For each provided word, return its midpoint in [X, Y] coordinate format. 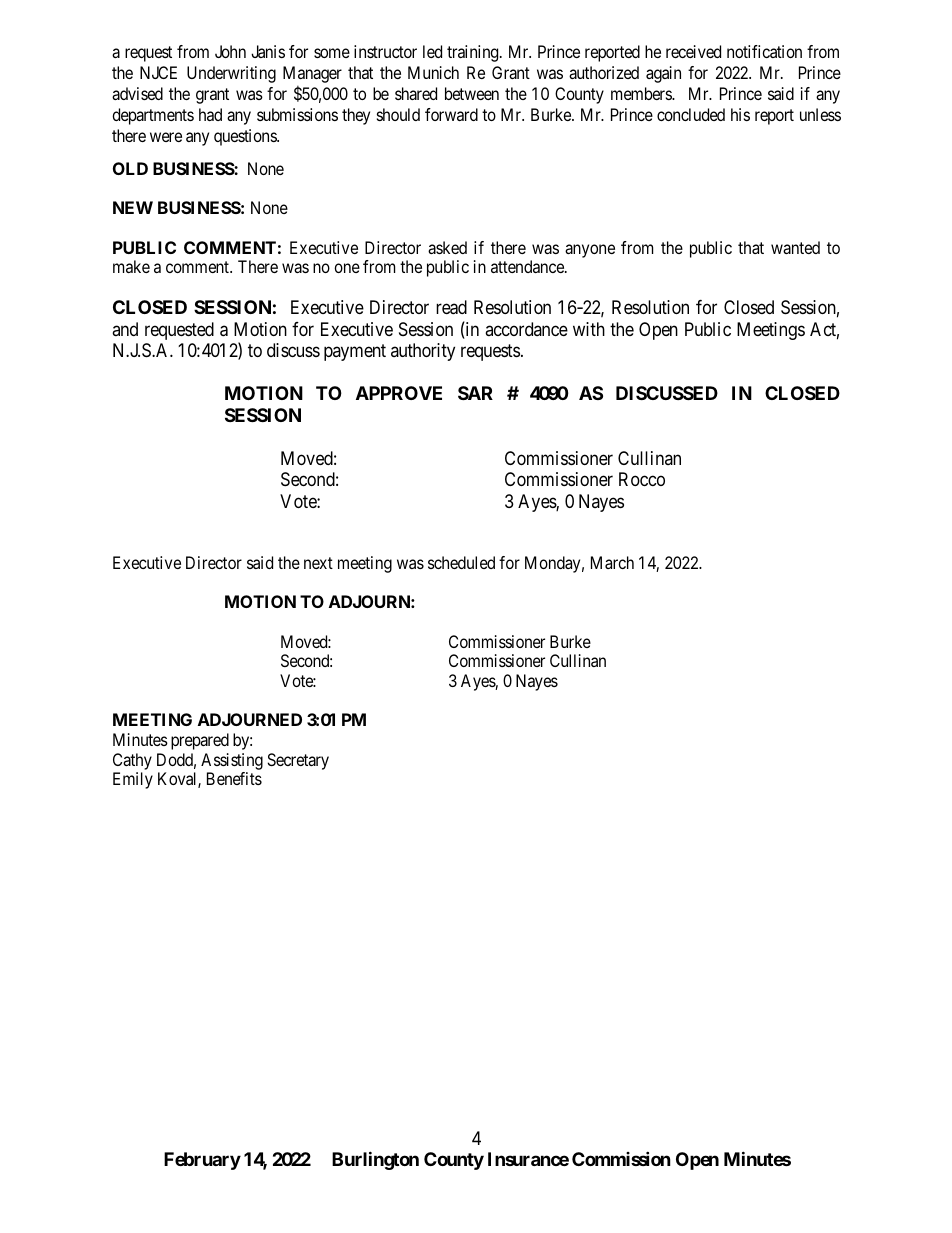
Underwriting [231, 74]
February [202, 1161]
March [612, 562]
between [472, 93]
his [740, 114]
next [318, 563]
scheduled [461, 562]
